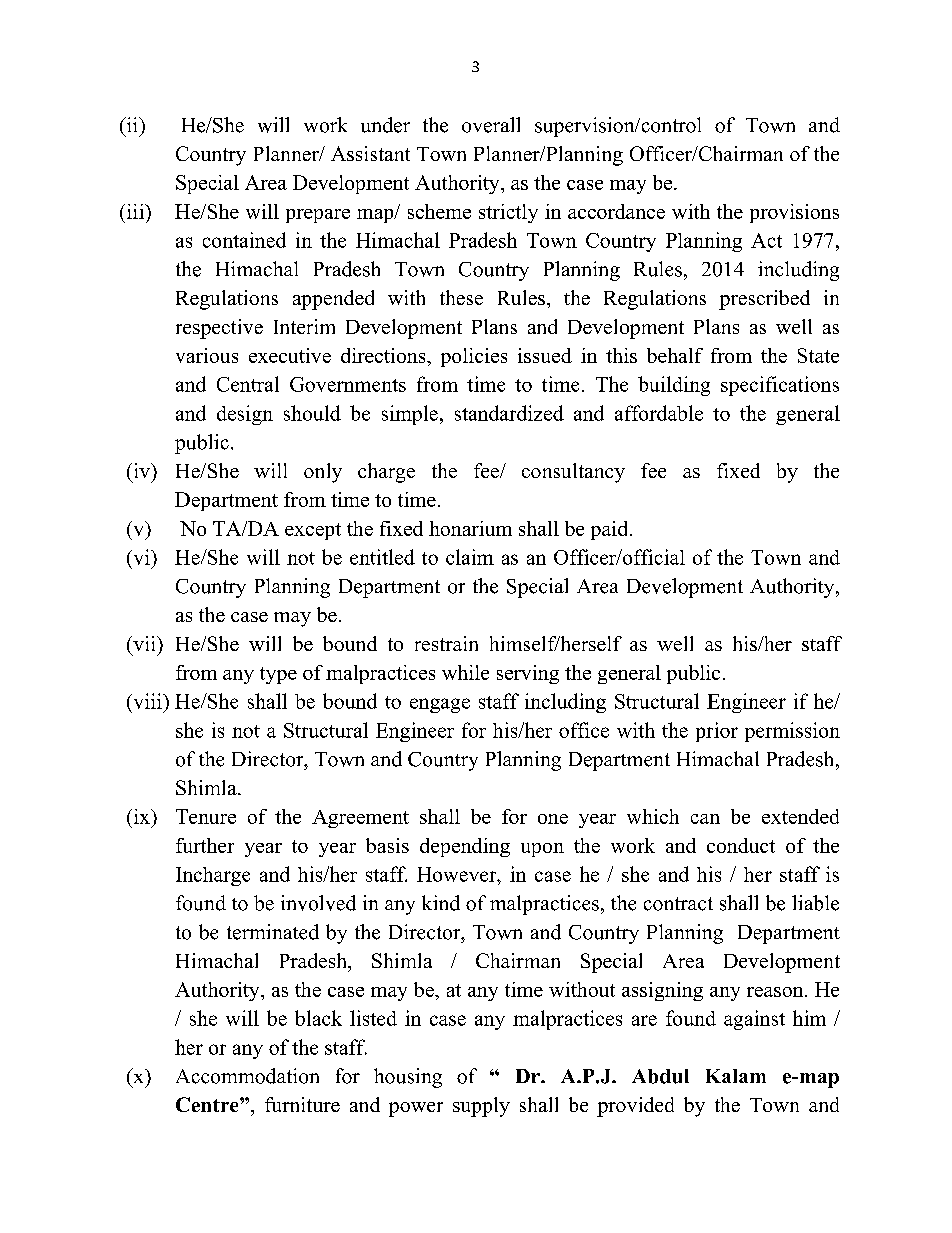 Image resolution: width=952 pixels, height=1233 pixels. Describe the element at coordinates (244, 240) in the screenshot. I see `contained` at that location.
